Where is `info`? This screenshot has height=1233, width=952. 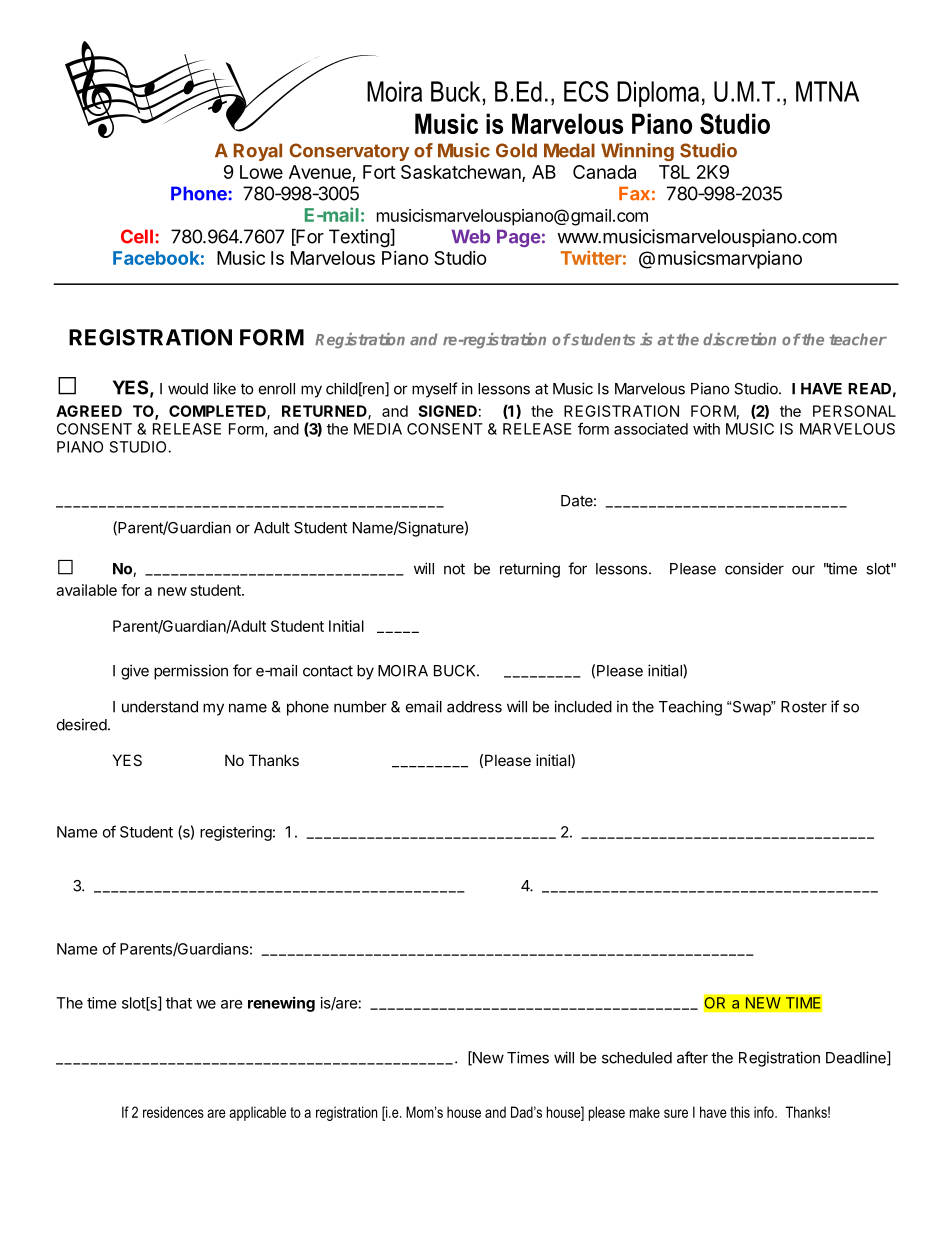 info is located at coordinates (765, 1112).
